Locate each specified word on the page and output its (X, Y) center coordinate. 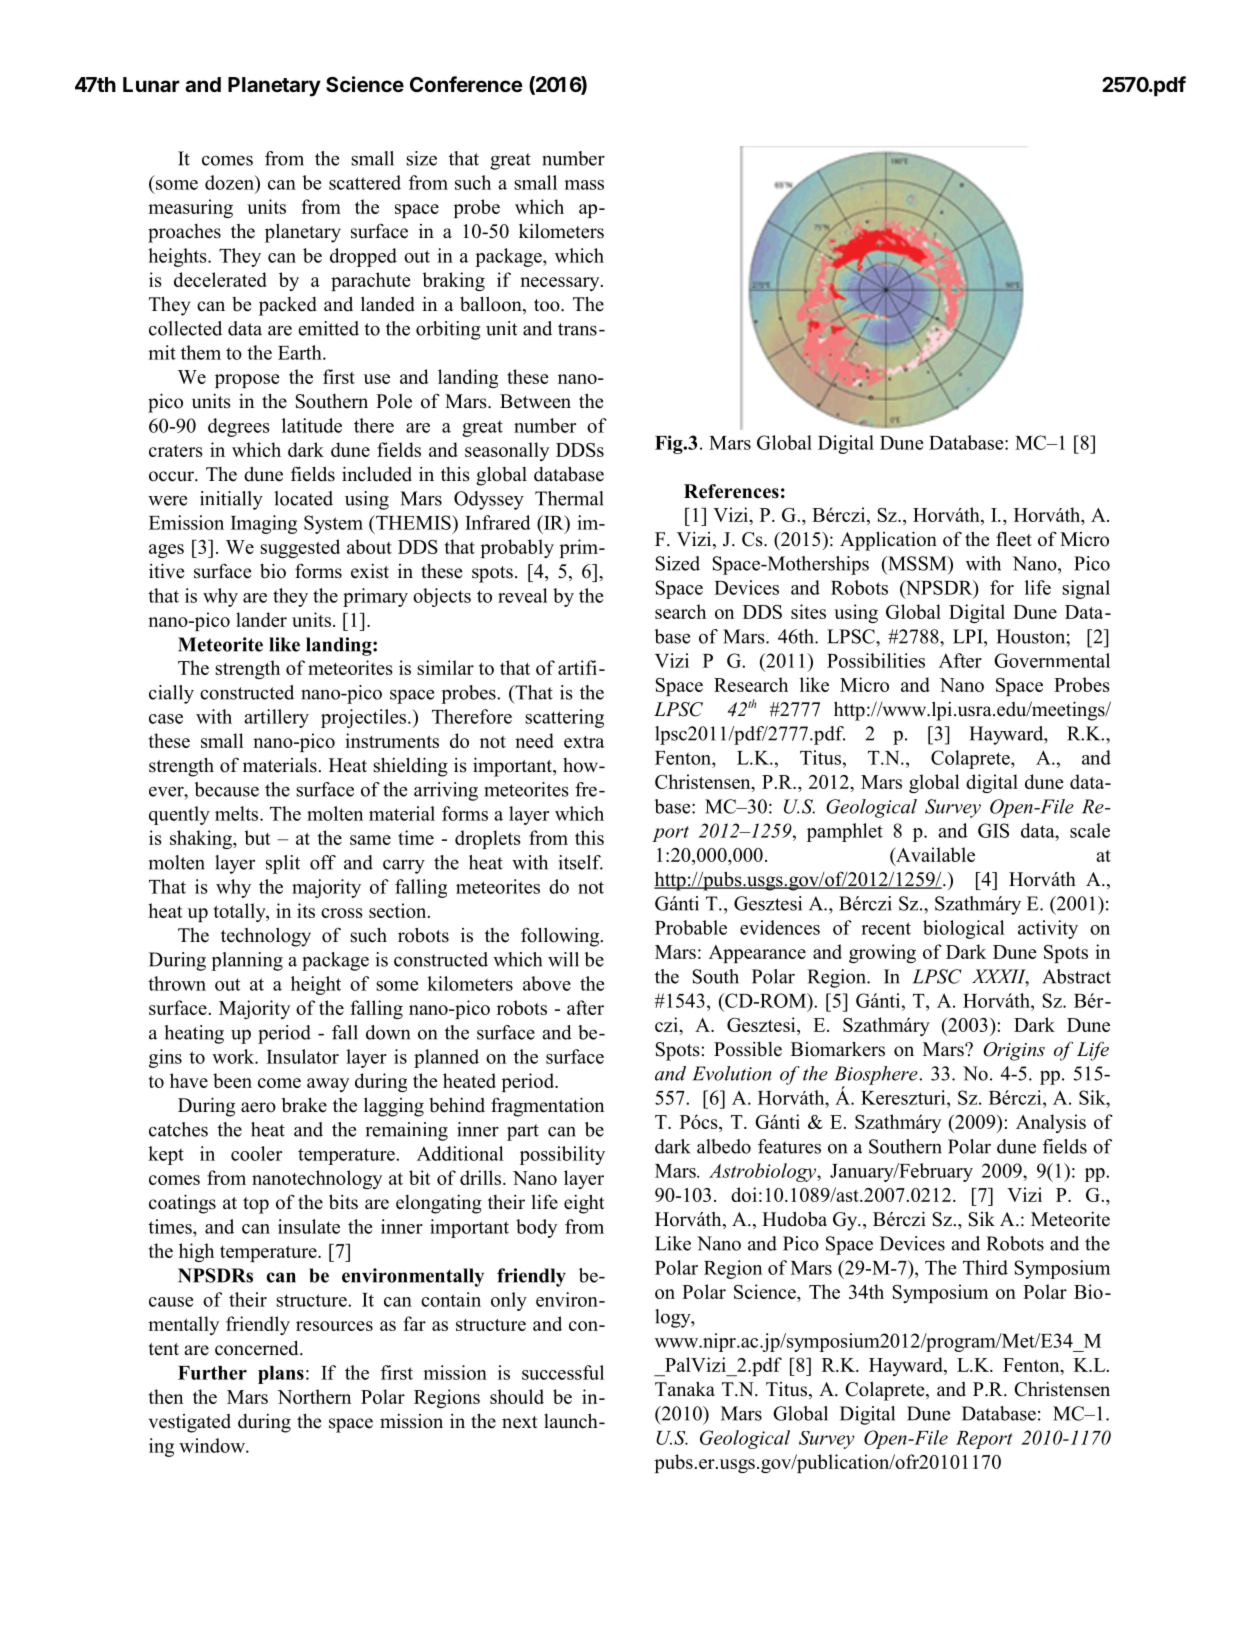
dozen (230, 182)
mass (584, 185)
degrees (239, 427)
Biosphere (877, 1076)
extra (584, 742)
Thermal (569, 498)
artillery (276, 718)
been (232, 1080)
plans (281, 1375)
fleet (1014, 539)
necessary (561, 284)
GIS (993, 830)
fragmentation (547, 1107)
